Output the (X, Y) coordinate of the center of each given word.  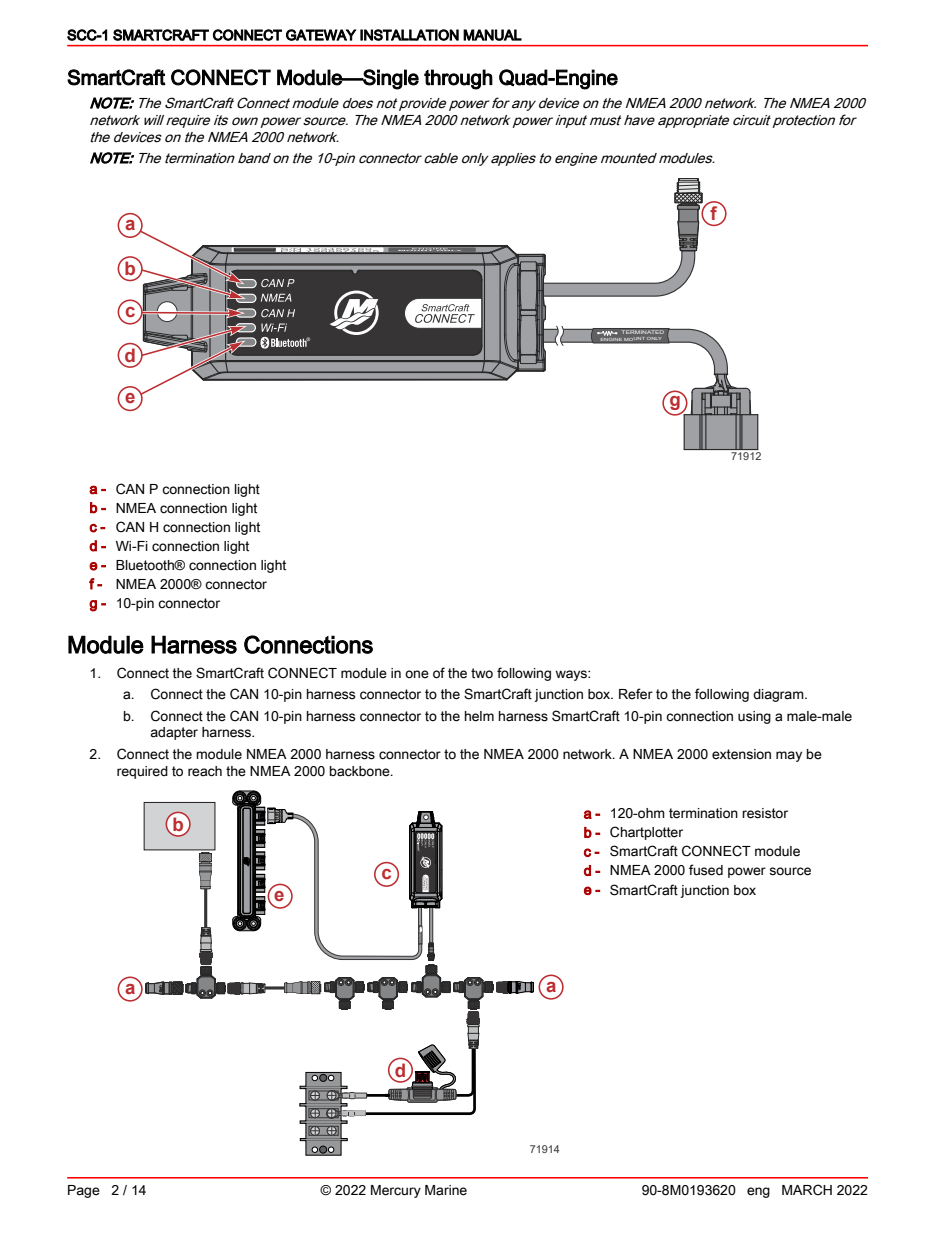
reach (205, 771)
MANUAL (492, 35)
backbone (361, 771)
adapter (174, 733)
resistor (765, 813)
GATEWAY (321, 35)
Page (84, 1191)
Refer (636, 694)
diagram (779, 695)
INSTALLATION (409, 35)
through (458, 79)
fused (706, 870)
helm (479, 716)
